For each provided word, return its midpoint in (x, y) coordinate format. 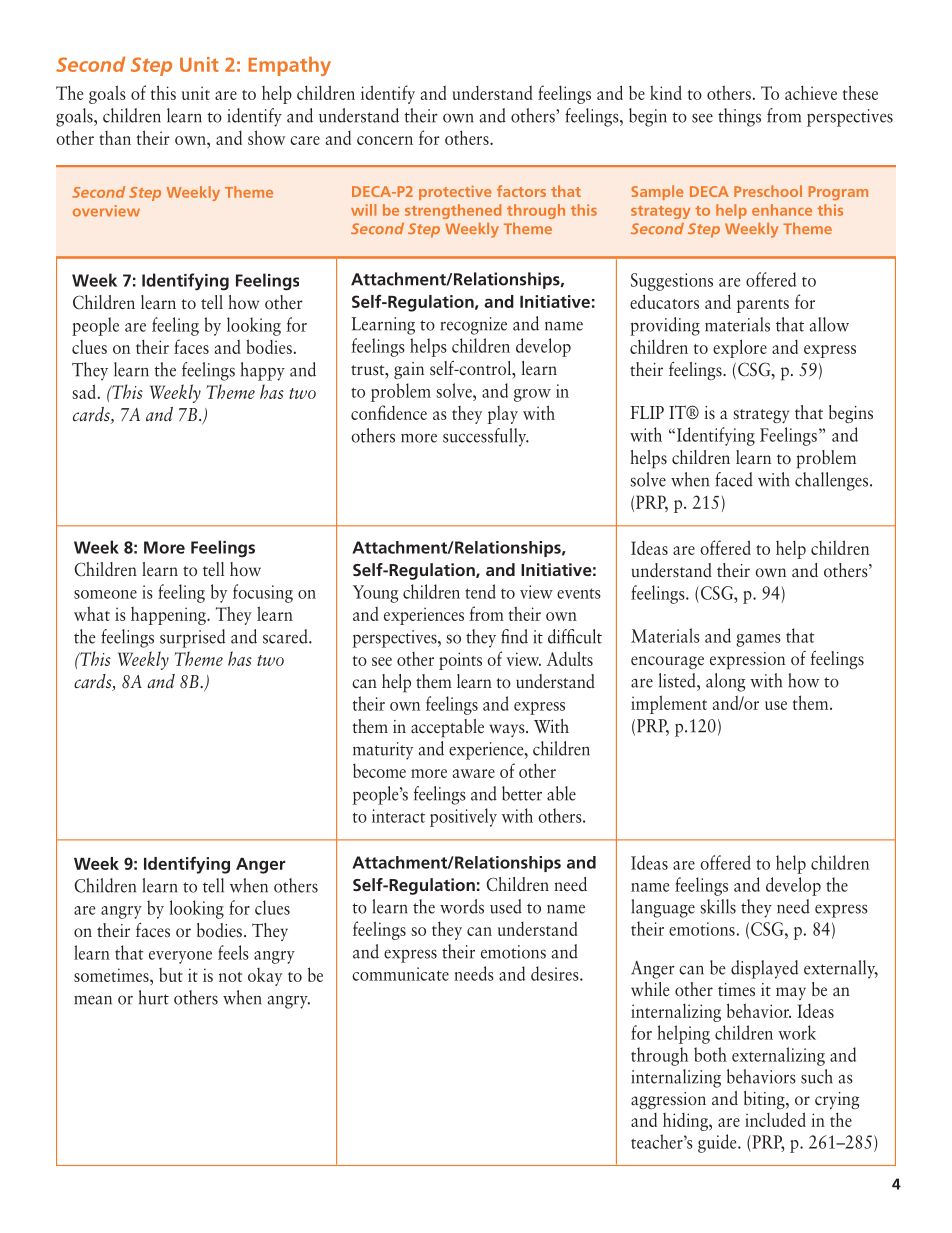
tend (480, 591)
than (115, 138)
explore (740, 348)
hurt (154, 997)
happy (263, 371)
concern (385, 140)
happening (169, 616)
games (758, 640)
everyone (180, 957)
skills (718, 906)
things (739, 117)
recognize (474, 326)
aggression (668, 1101)
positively (463, 817)
